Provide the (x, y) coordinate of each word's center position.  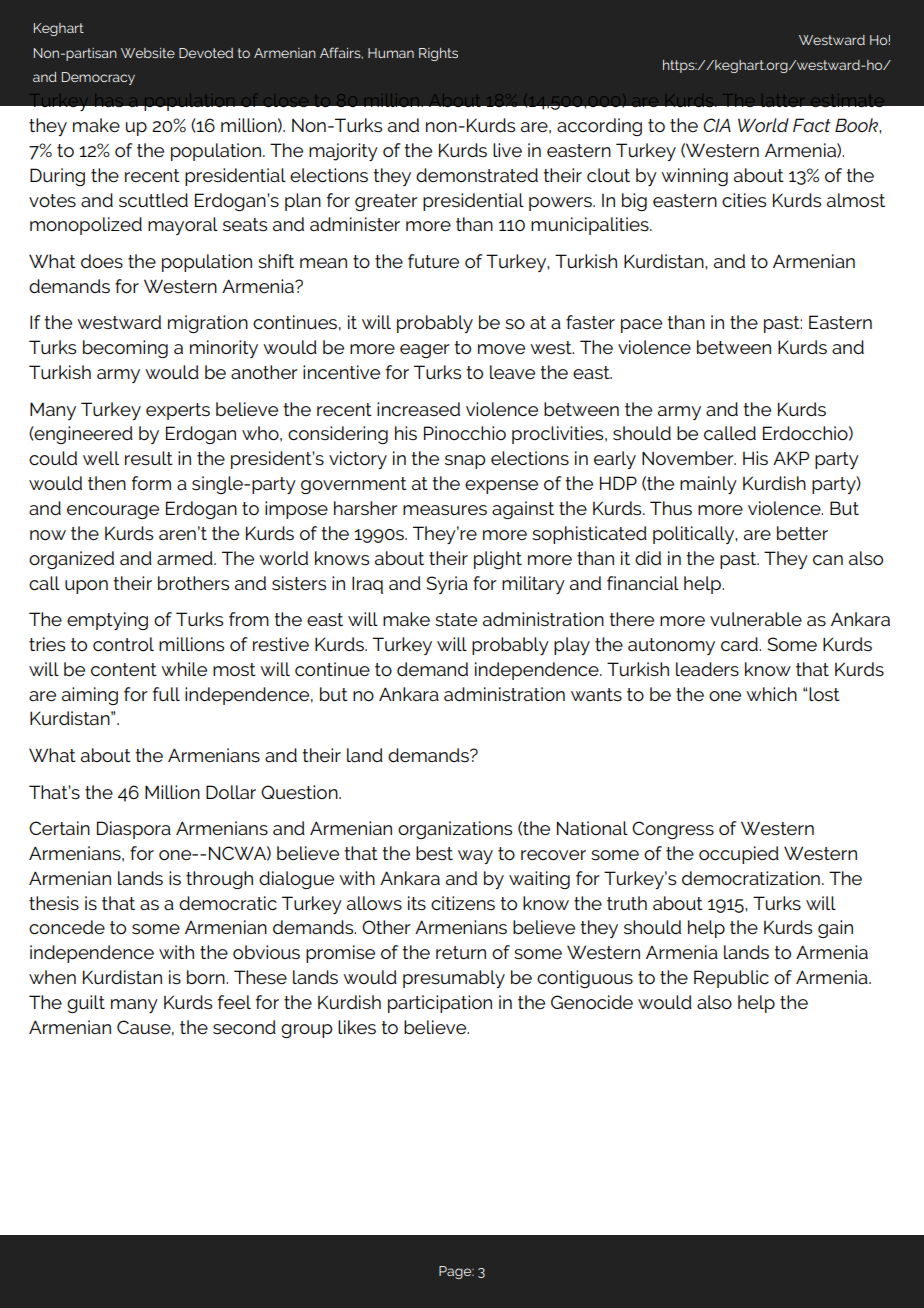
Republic (731, 979)
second (244, 1027)
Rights (438, 54)
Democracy (98, 78)
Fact (812, 125)
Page (456, 1272)
